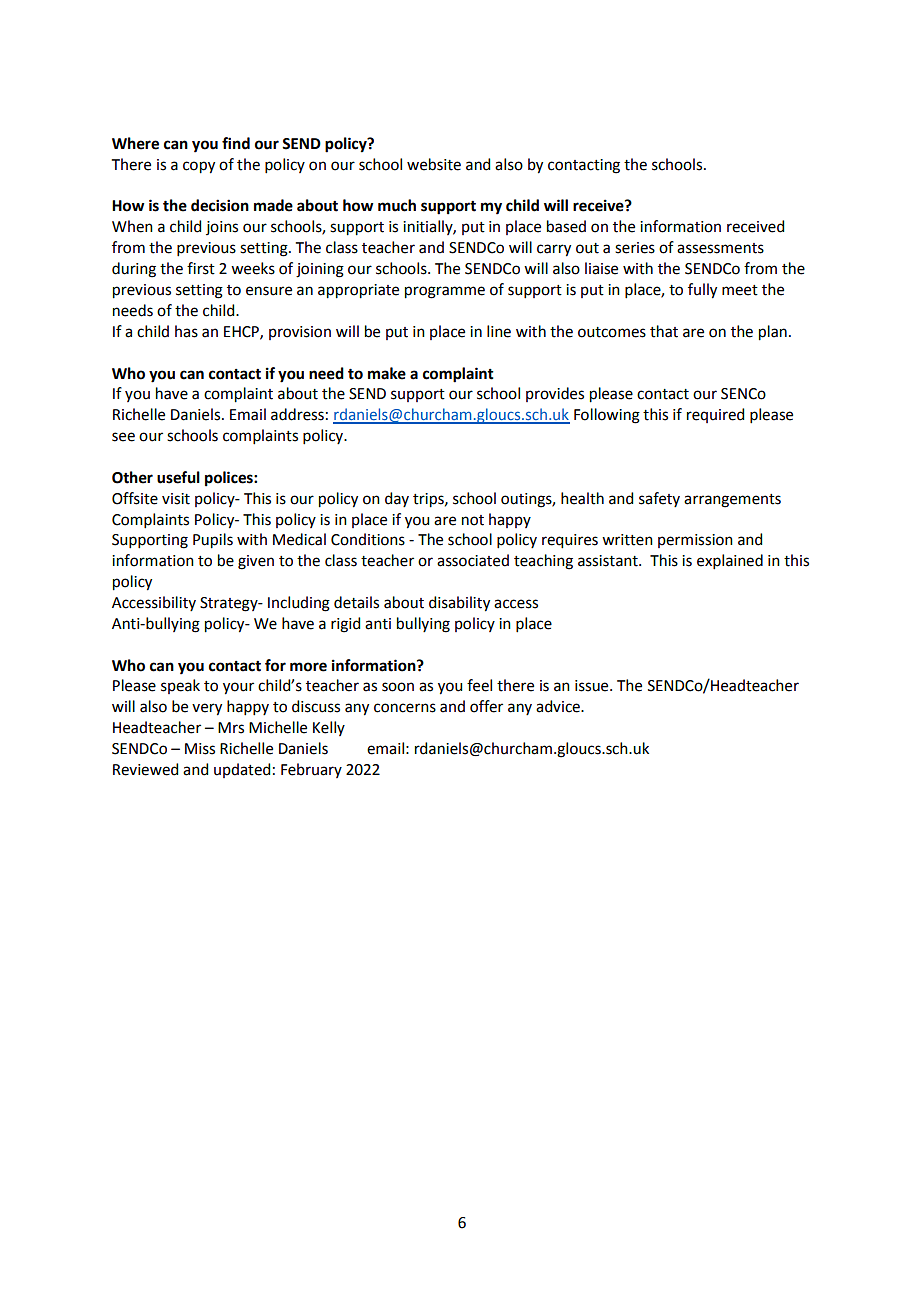 The width and height of the screenshot is (924, 1308). Describe the element at coordinates (242, 770) in the screenshot. I see `updated` at that location.
